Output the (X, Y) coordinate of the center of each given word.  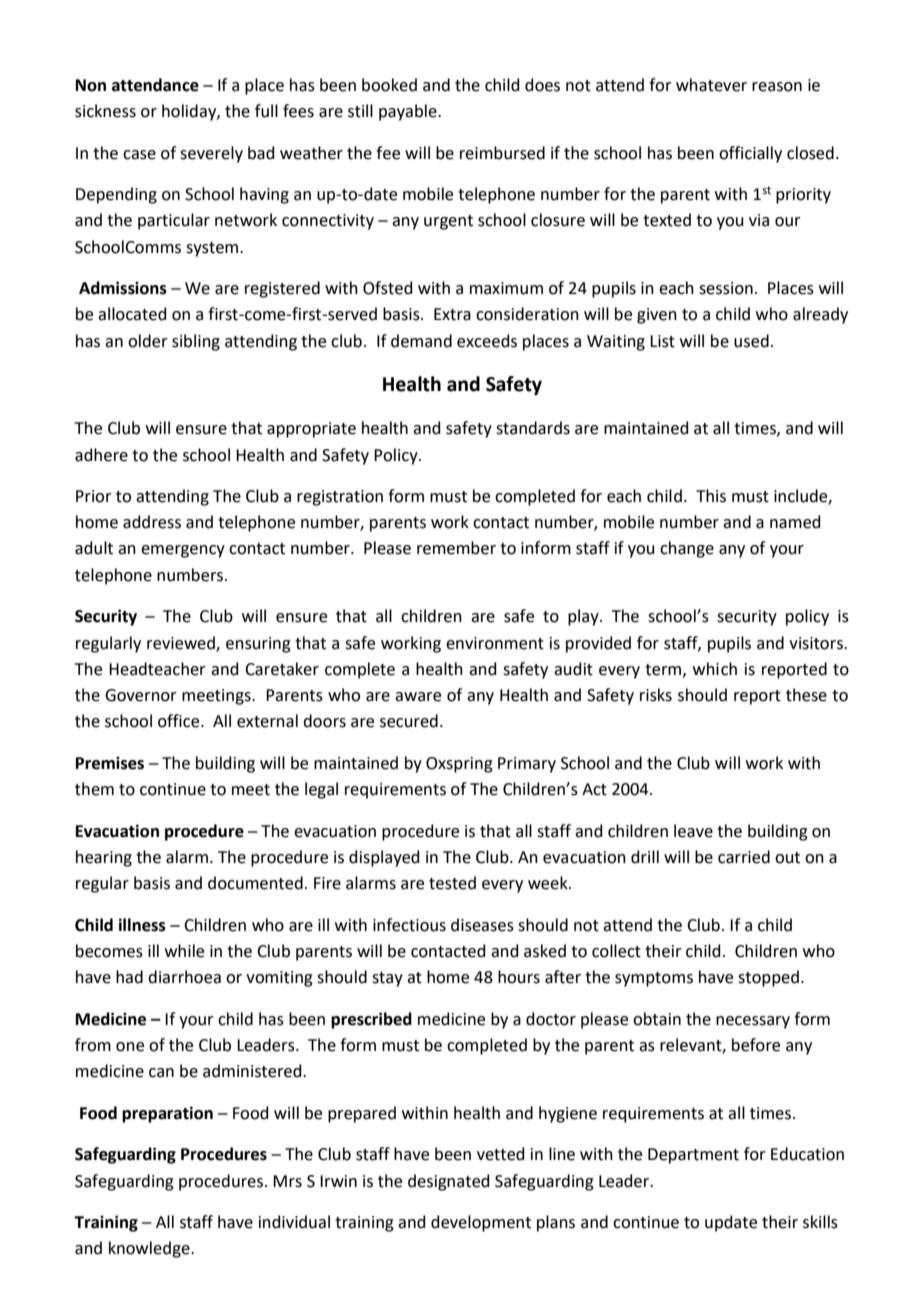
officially (750, 154)
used (751, 341)
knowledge (150, 1249)
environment (495, 643)
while (184, 951)
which (715, 669)
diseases (482, 925)
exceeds (487, 341)
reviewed (182, 643)
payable (409, 112)
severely (211, 154)
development (481, 1223)
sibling (196, 342)
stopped (768, 978)
